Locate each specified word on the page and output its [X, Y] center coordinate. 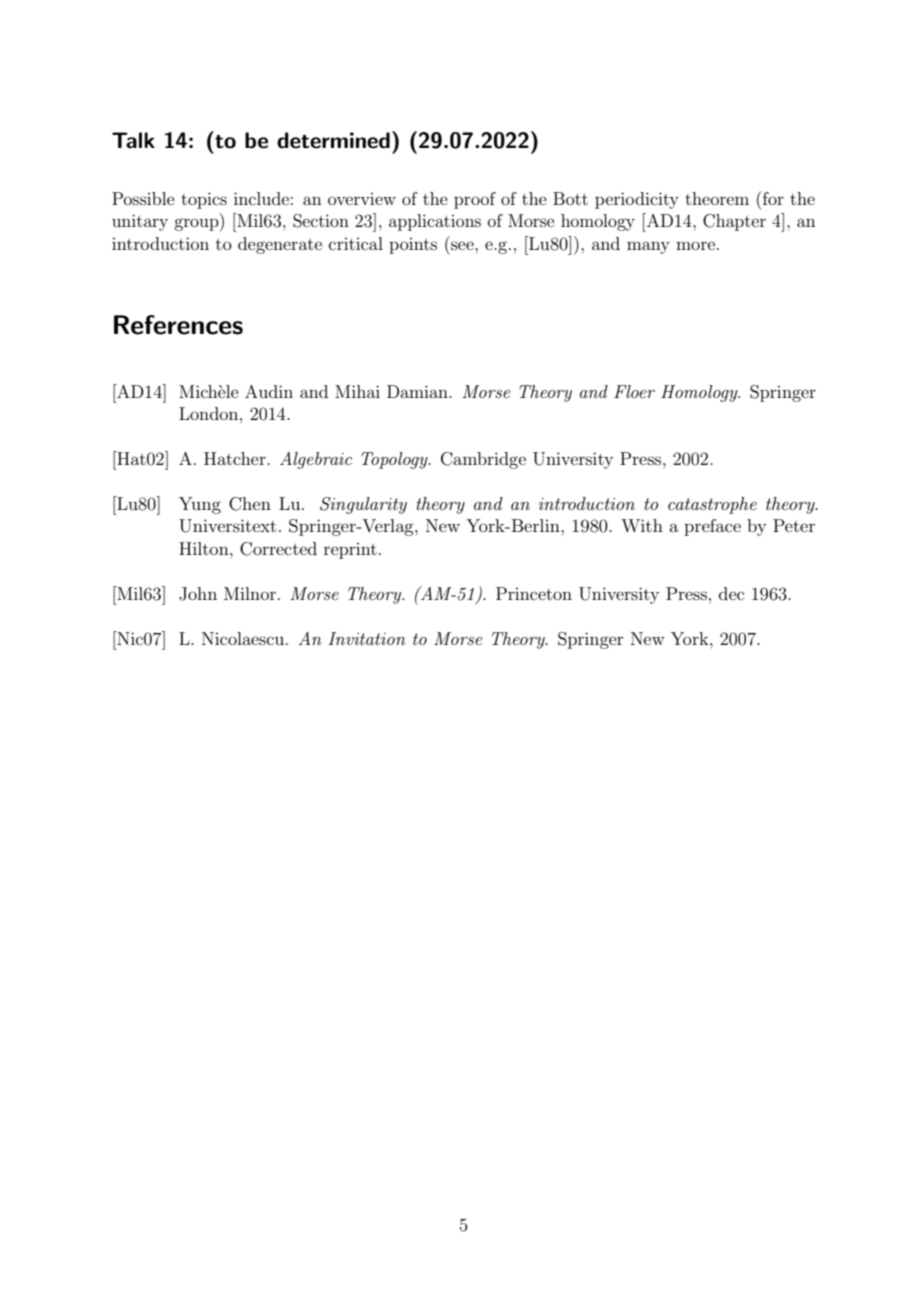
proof [475, 200]
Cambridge [483, 460]
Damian [418, 391]
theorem [717, 198]
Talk [133, 140]
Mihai [357, 391]
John [198, 594]
